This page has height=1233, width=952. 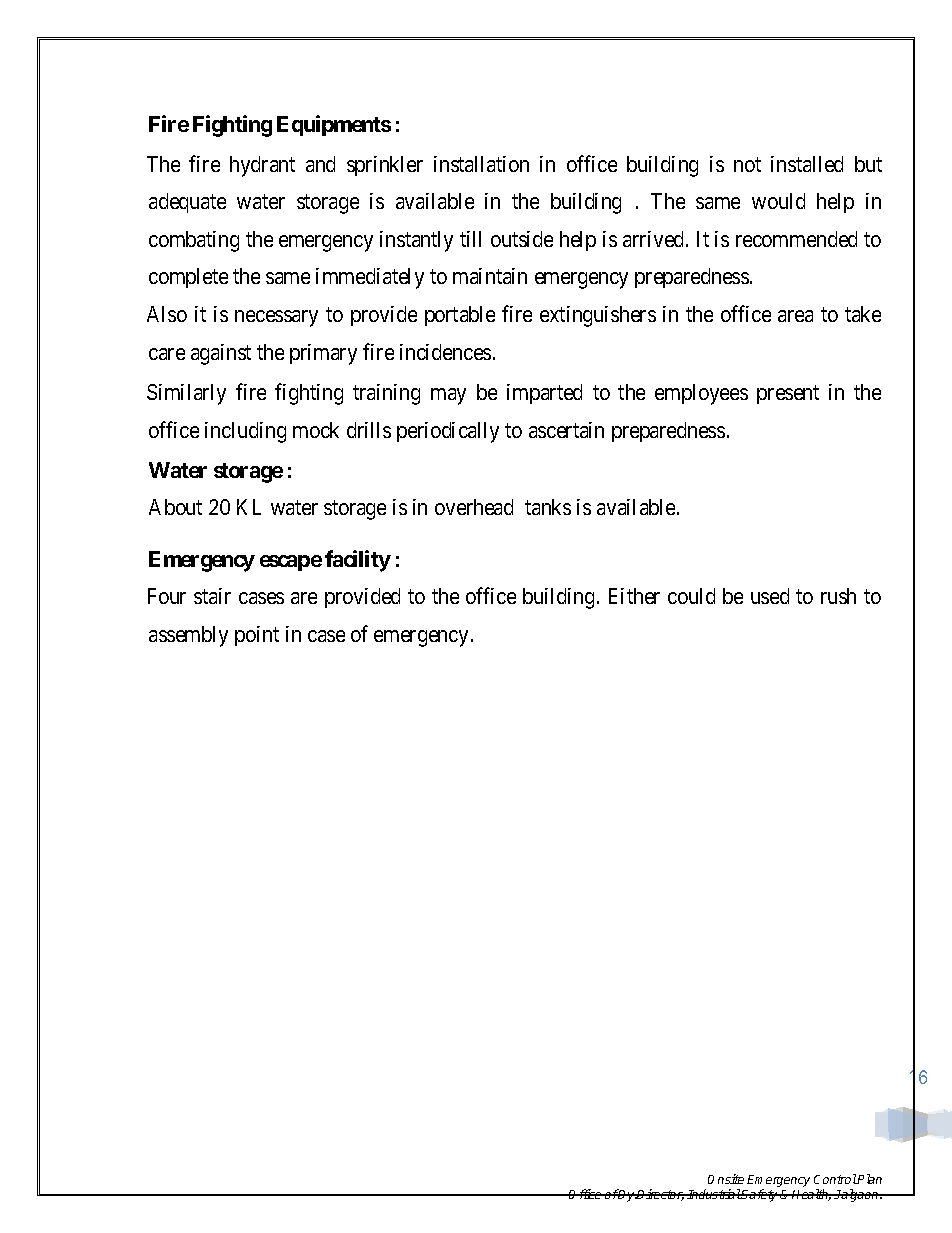 I want to click on point, so click(x=257, y=636).
